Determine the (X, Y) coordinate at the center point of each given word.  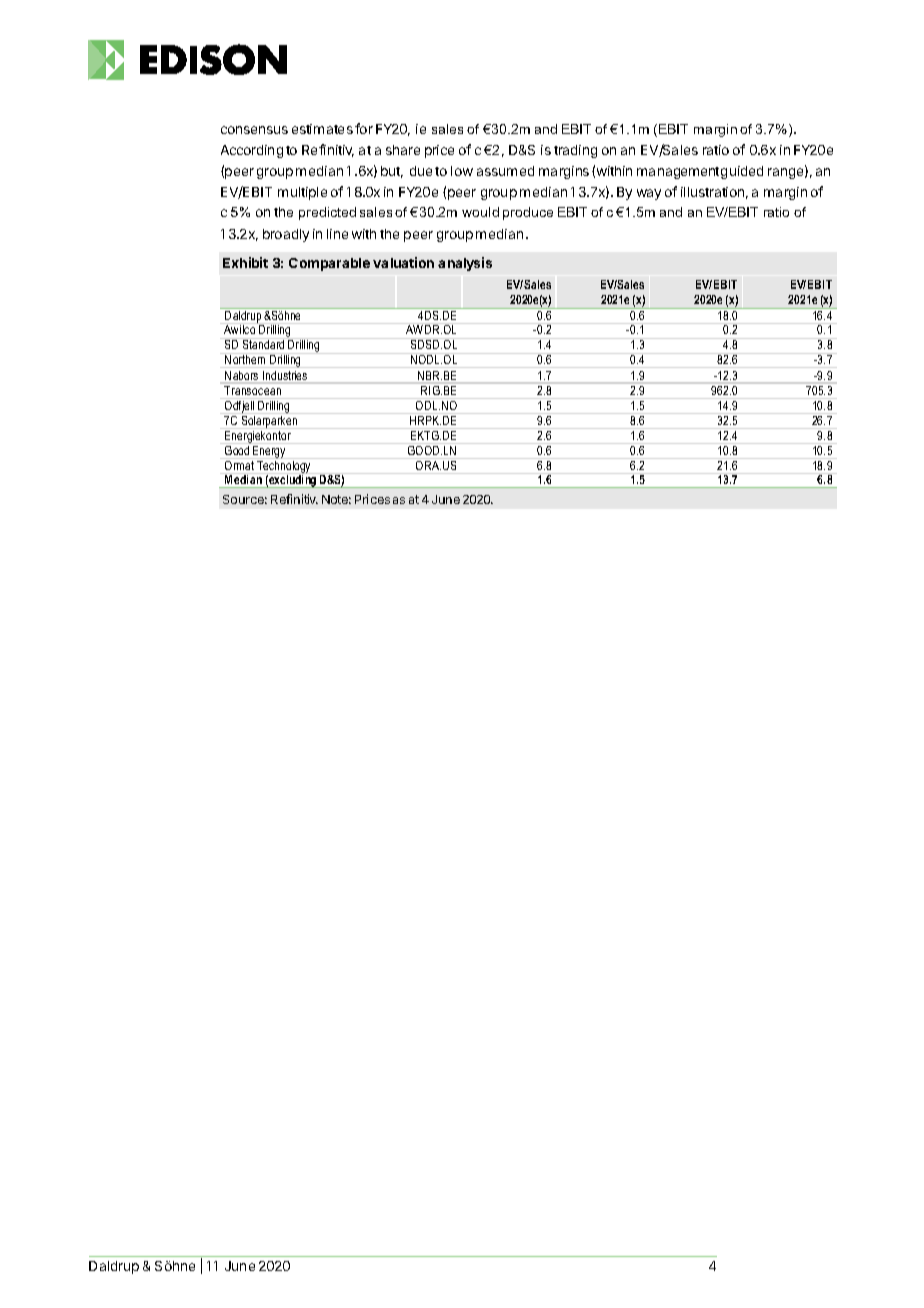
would (480, 212)
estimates (322, 129)
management (678, 173)
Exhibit (245, 262)
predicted (327, 213)
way (649, 194)
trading (575, 151)
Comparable (329, 264)
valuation (403, 262)
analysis (465, 264)
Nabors (241, 375)
